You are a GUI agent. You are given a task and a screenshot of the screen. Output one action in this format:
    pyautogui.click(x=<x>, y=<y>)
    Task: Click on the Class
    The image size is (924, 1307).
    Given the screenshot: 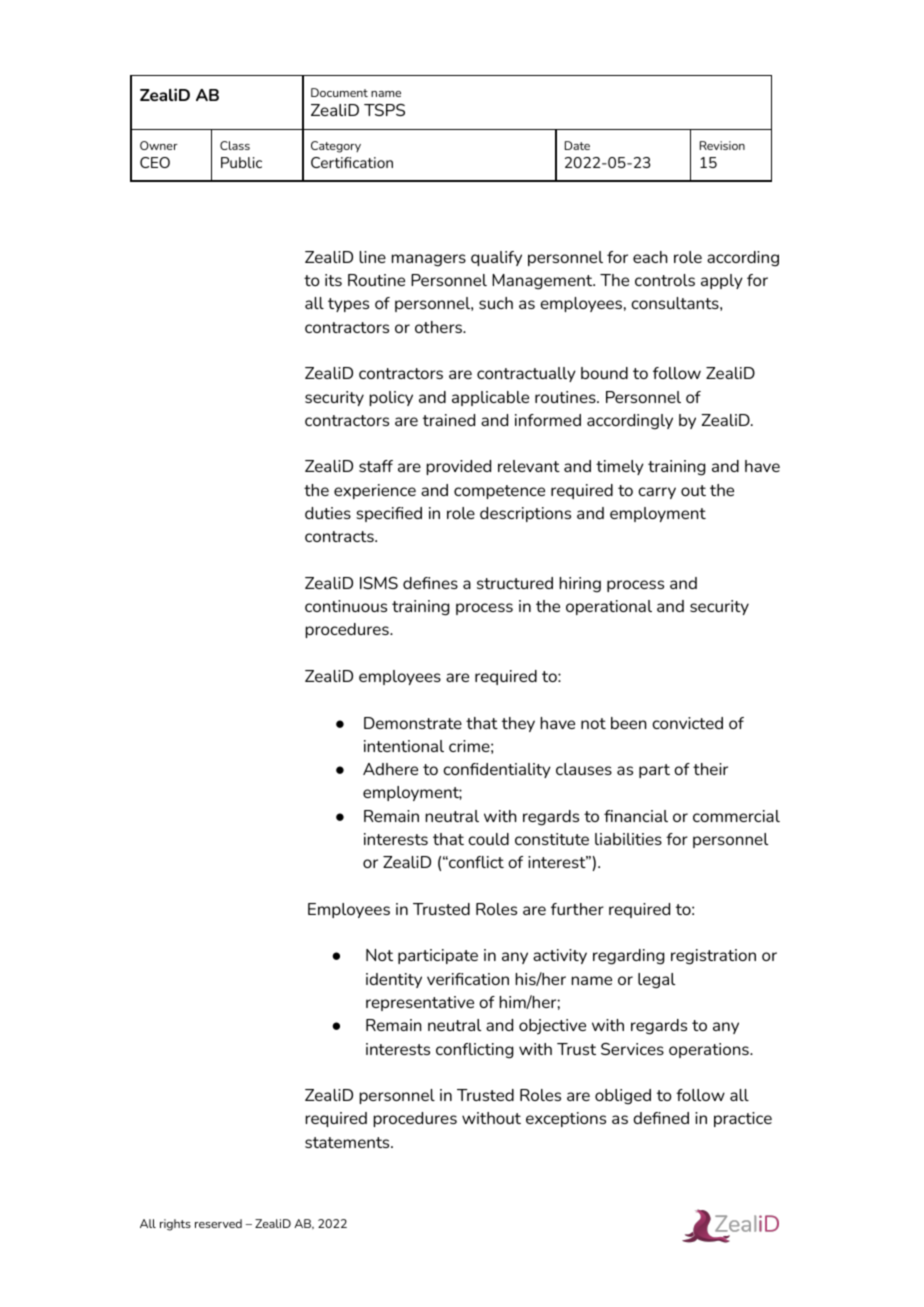 What is the action you would take?
    pyautogui.click(x=235, y=145)
